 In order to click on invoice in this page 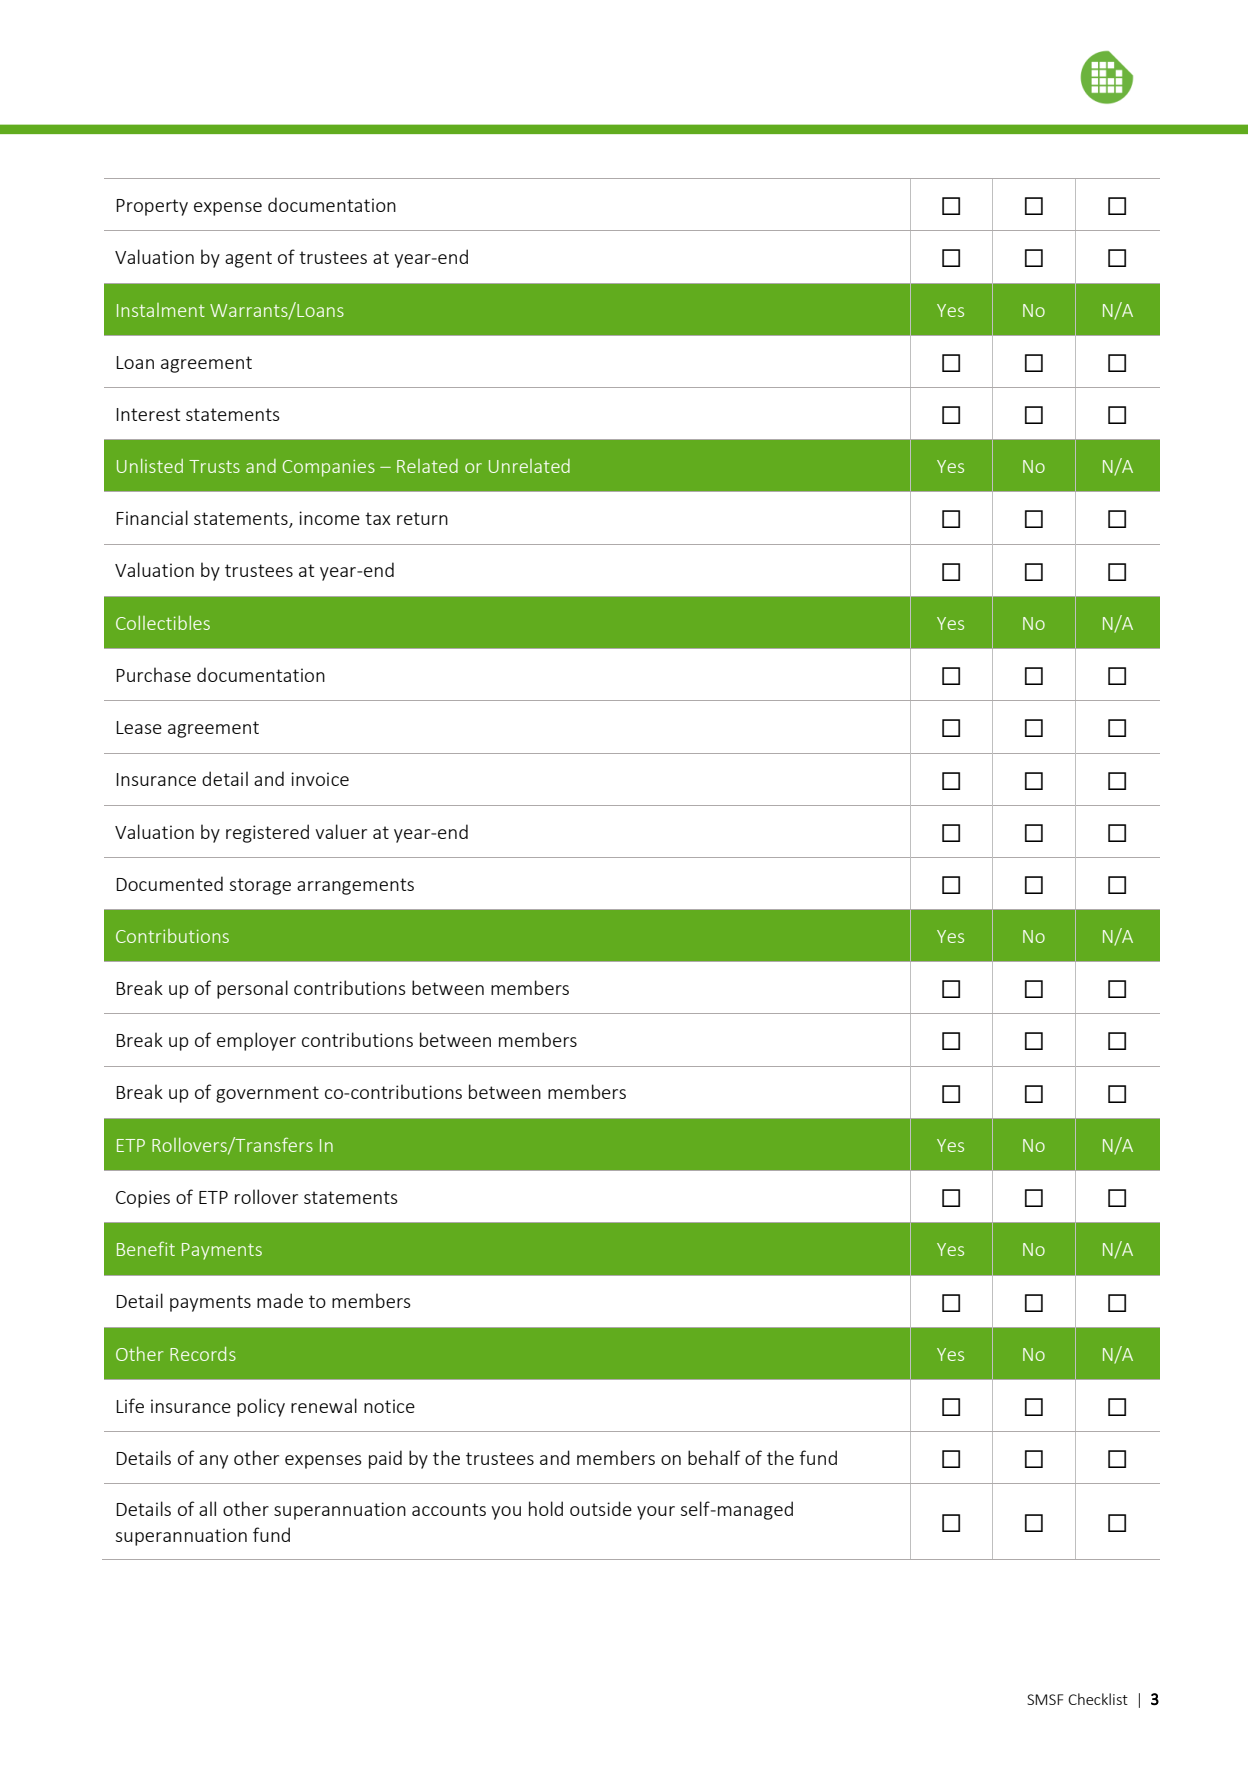, I will do `click(320, 779)`.
